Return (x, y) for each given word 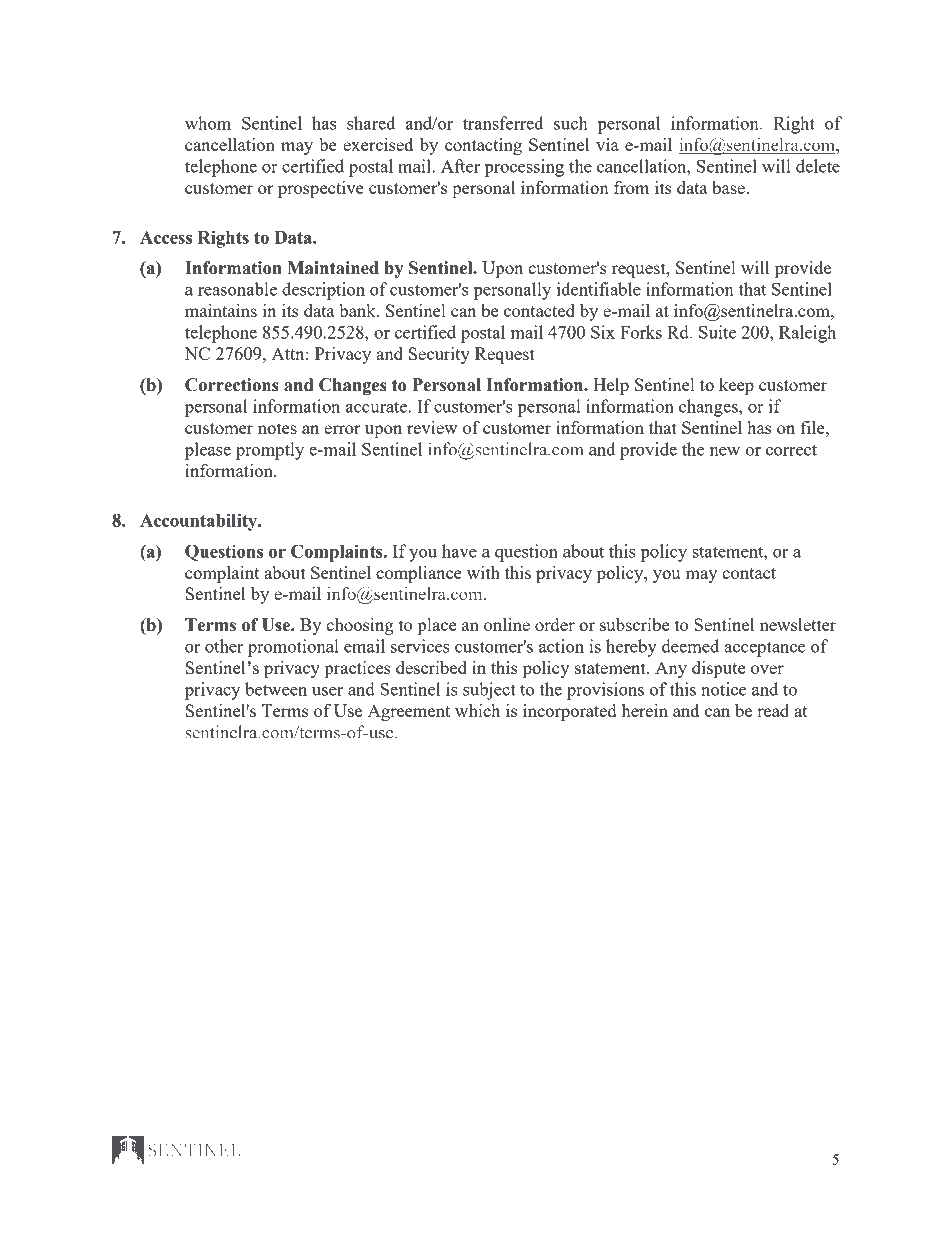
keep (736, 386)
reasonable (237, 289)
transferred (503, 123)
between (276, 689)
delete (818, 166)
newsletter (798, 624)
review (432, 427)
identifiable (599, 289)
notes (277, 428)
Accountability (200, 522)
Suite (717, 332)
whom (208, 123)
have (459, 551)
